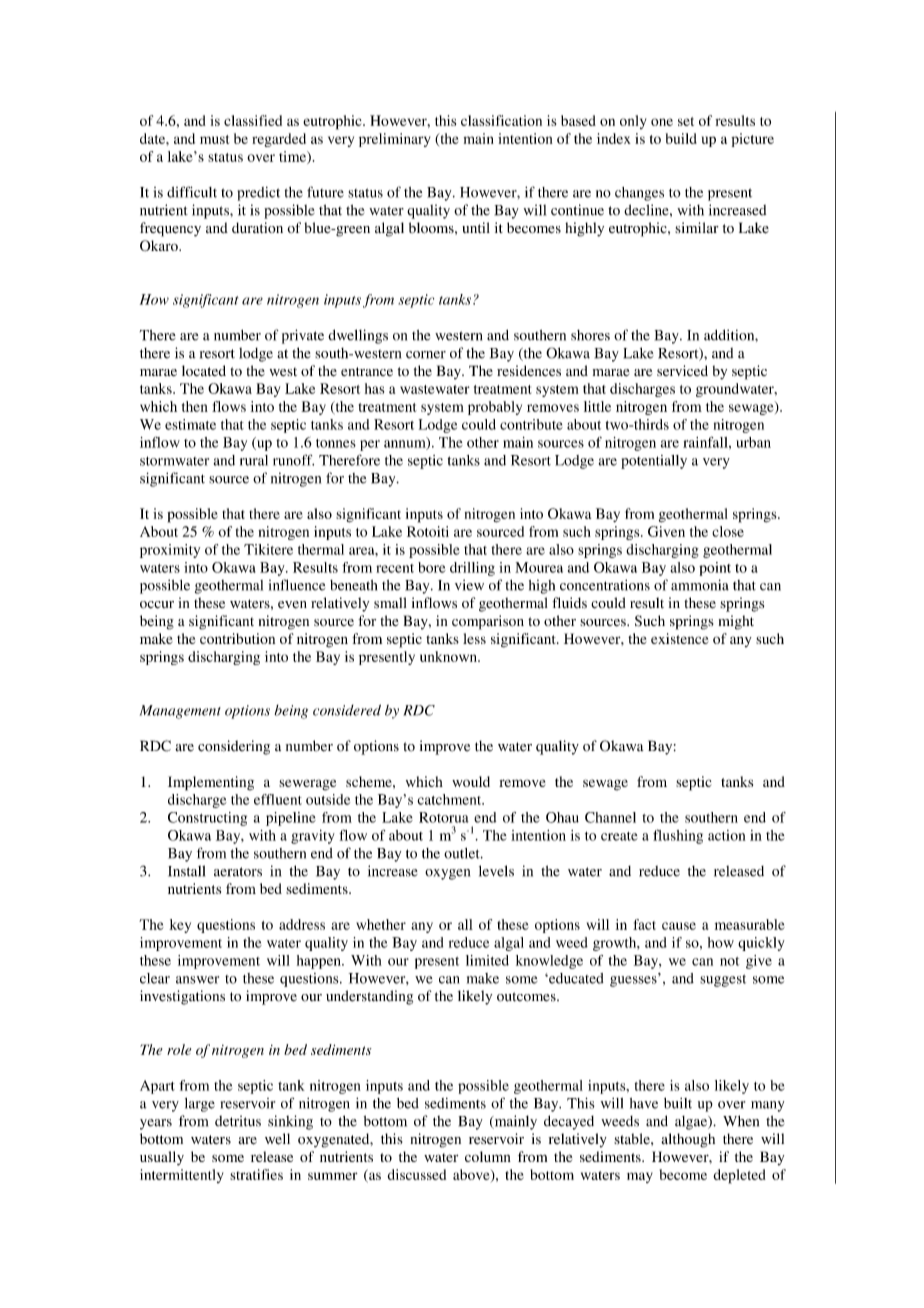 The height and width of the screenshot is (1308, 924). I want to click on build, so click(681, 138).
